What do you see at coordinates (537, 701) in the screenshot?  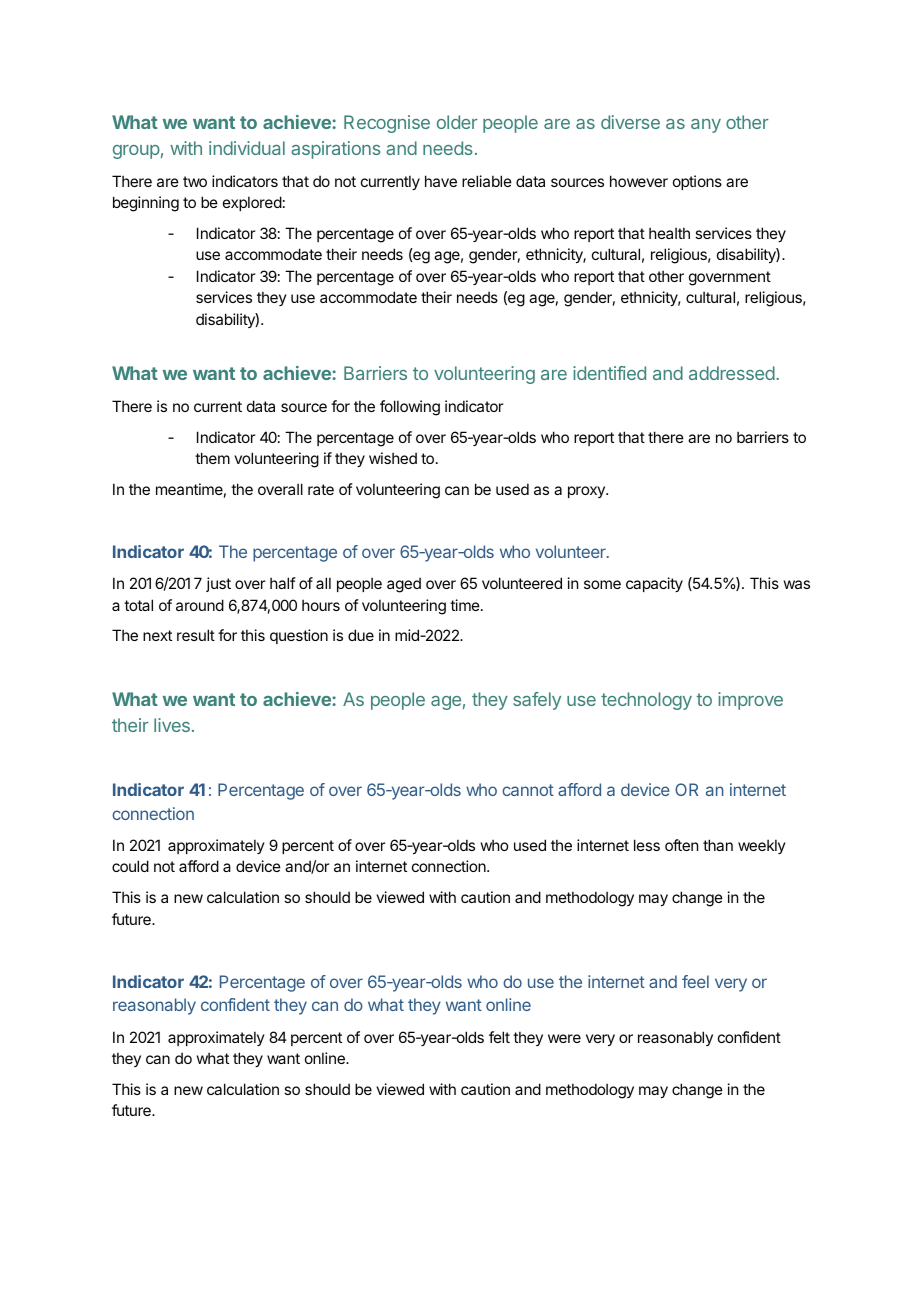 I see `safely` at bounding box center [537, 701].
